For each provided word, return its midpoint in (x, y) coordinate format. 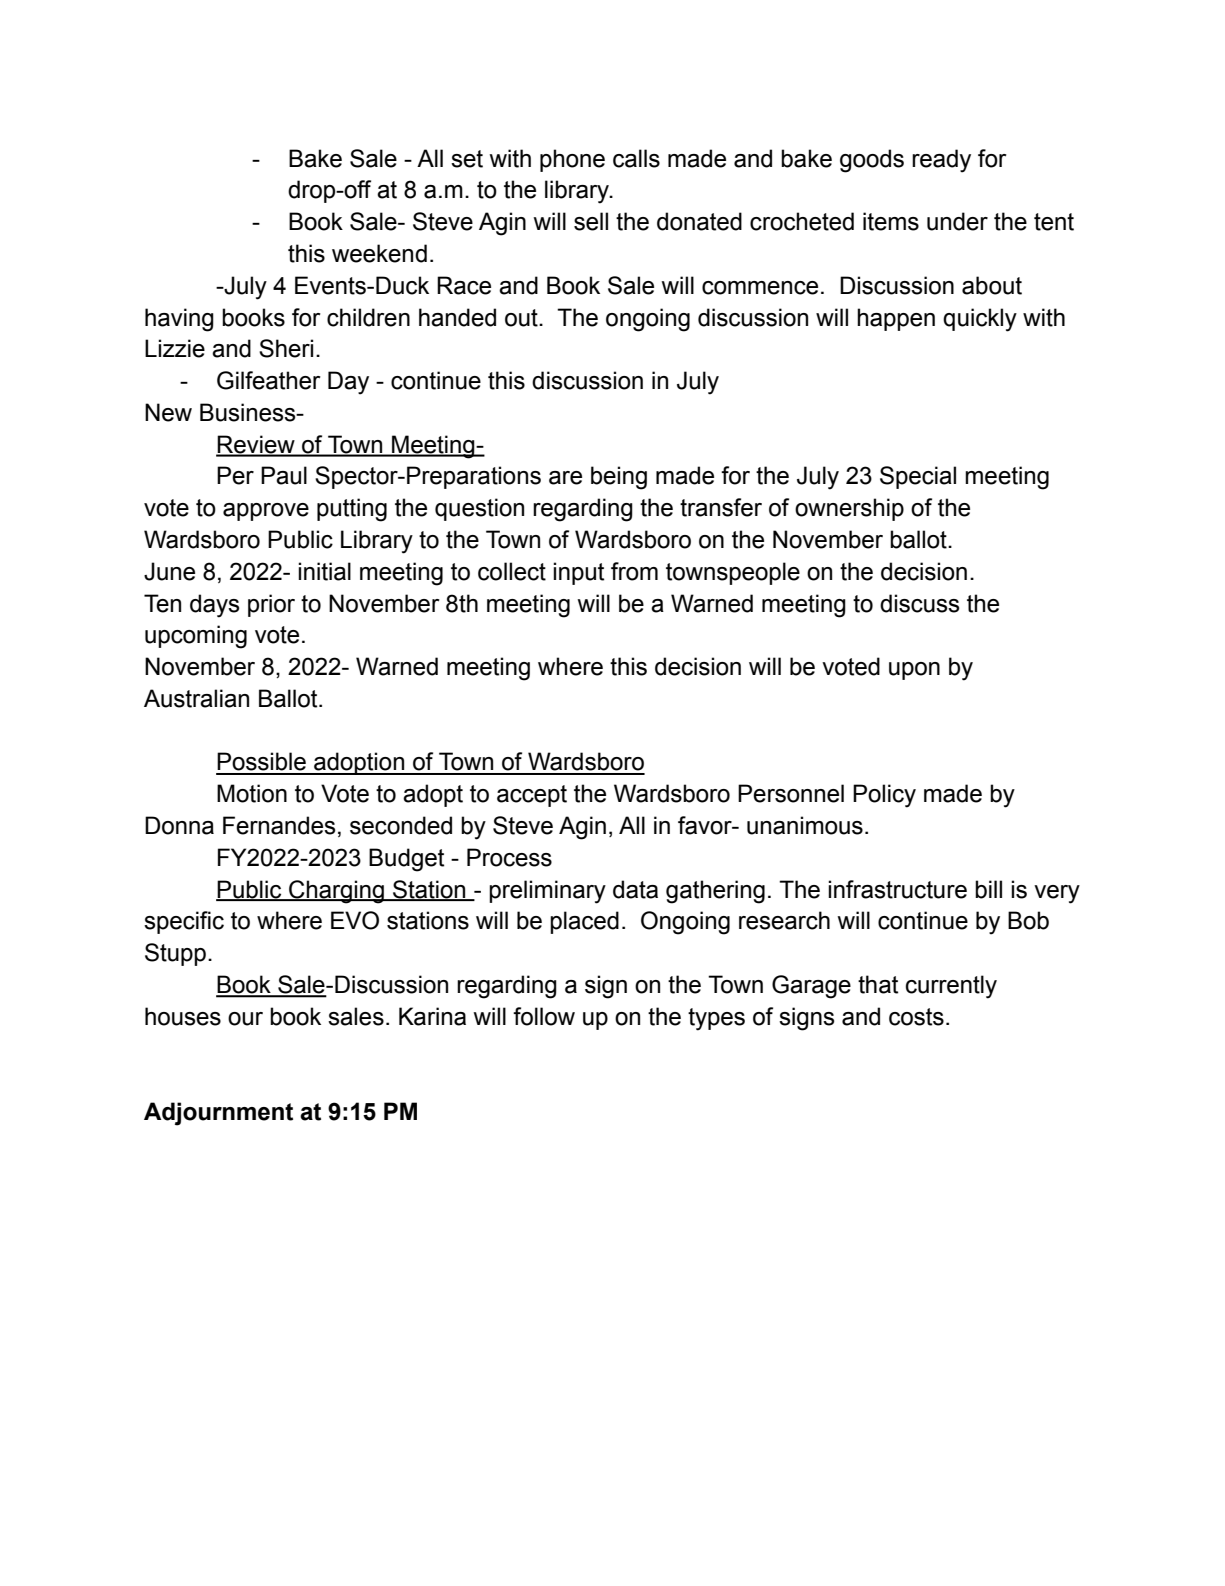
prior (271, 605)
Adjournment (218, 1114)
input (578, 573)
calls (636, 158)
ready (941, 161)
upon (914, 671)
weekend (379, 253)
